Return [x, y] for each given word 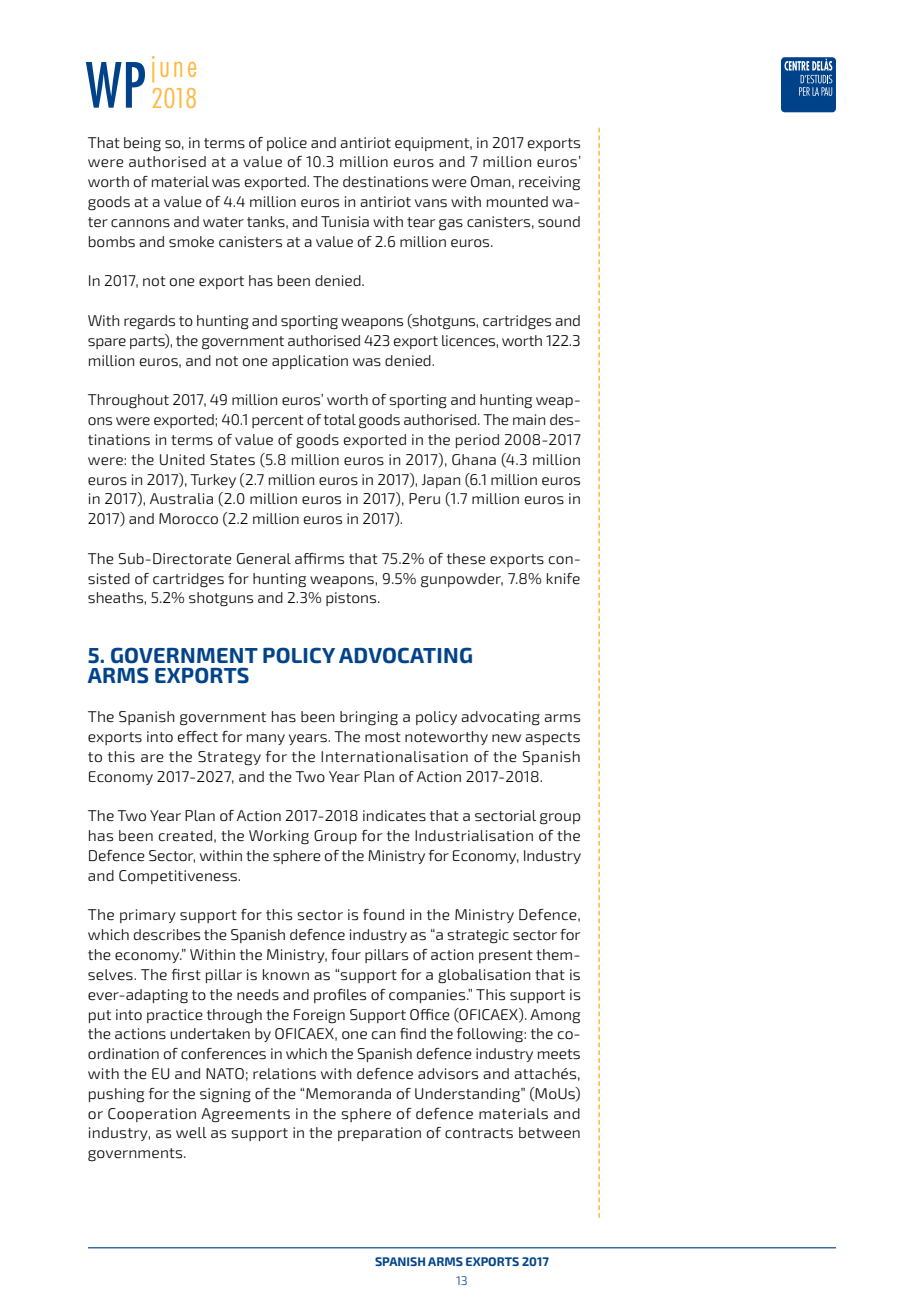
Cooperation [152, 1115]
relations [284, 1074]
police [287, 144]
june [174, 69]
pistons [352, 599]
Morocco [188, 519]
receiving [549, 183]
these [466, 559]
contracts [479, 1133]
